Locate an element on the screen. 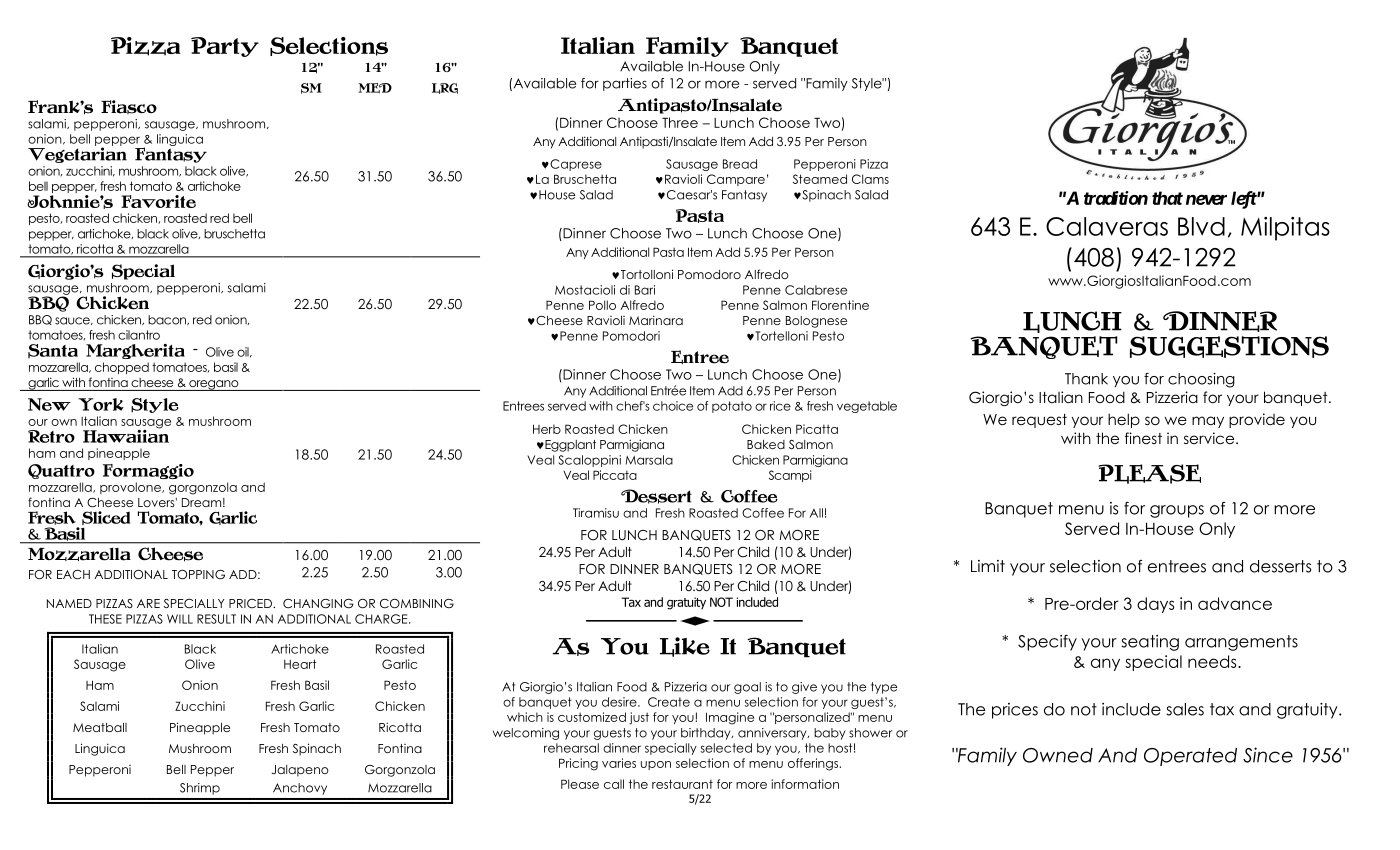 The height and width of the screenshot is (850, 1400). Jalapeno is located at coordinates (300, 771).
